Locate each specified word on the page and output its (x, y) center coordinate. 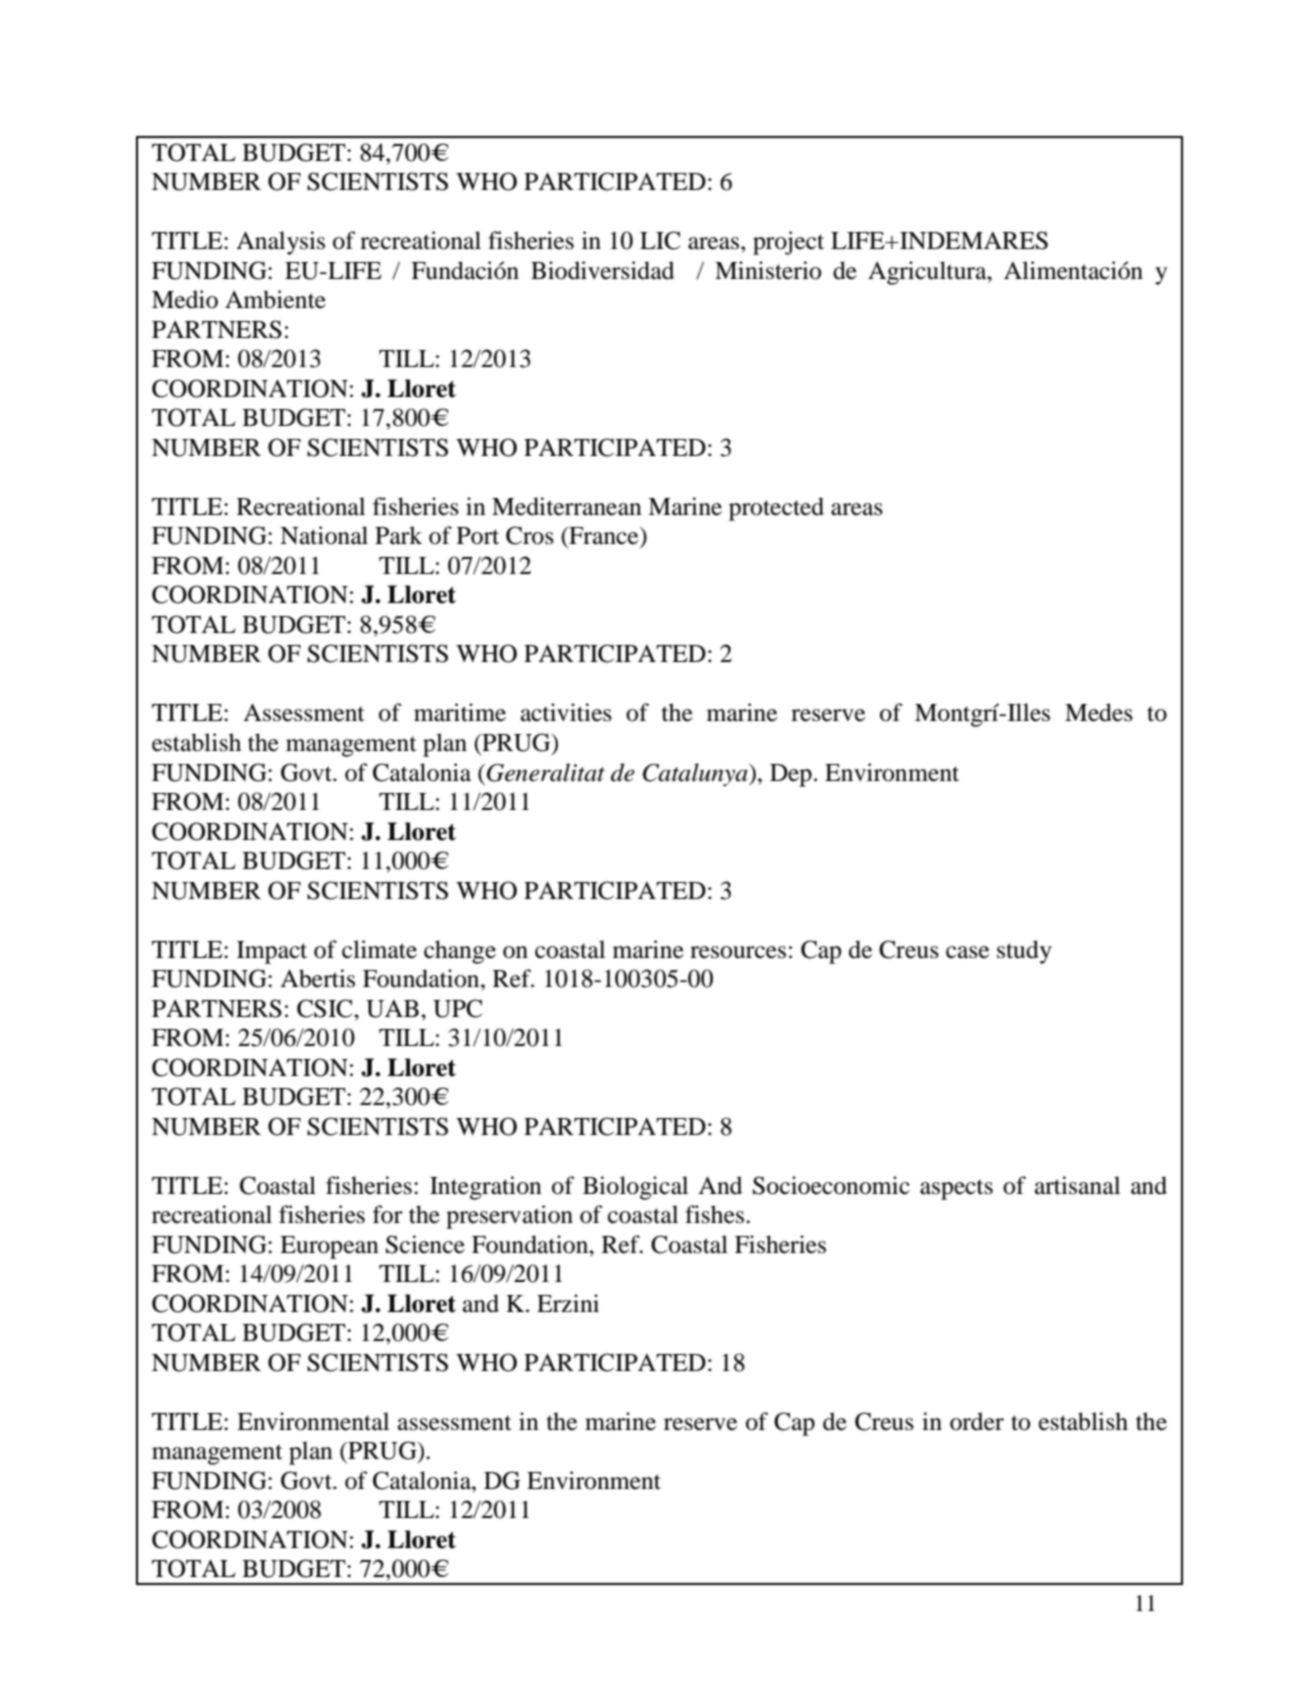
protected (776, 509)
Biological (635, 1188)
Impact (272, 952)
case (967, 952)
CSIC (326, 1008)
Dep (791, 775)
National (324, 535)
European (329, 1247)
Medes (1099, 712)
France (604, 536)
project (788, 243)
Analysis (280, 243)
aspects (956, 1189)
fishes (714, 1214)
